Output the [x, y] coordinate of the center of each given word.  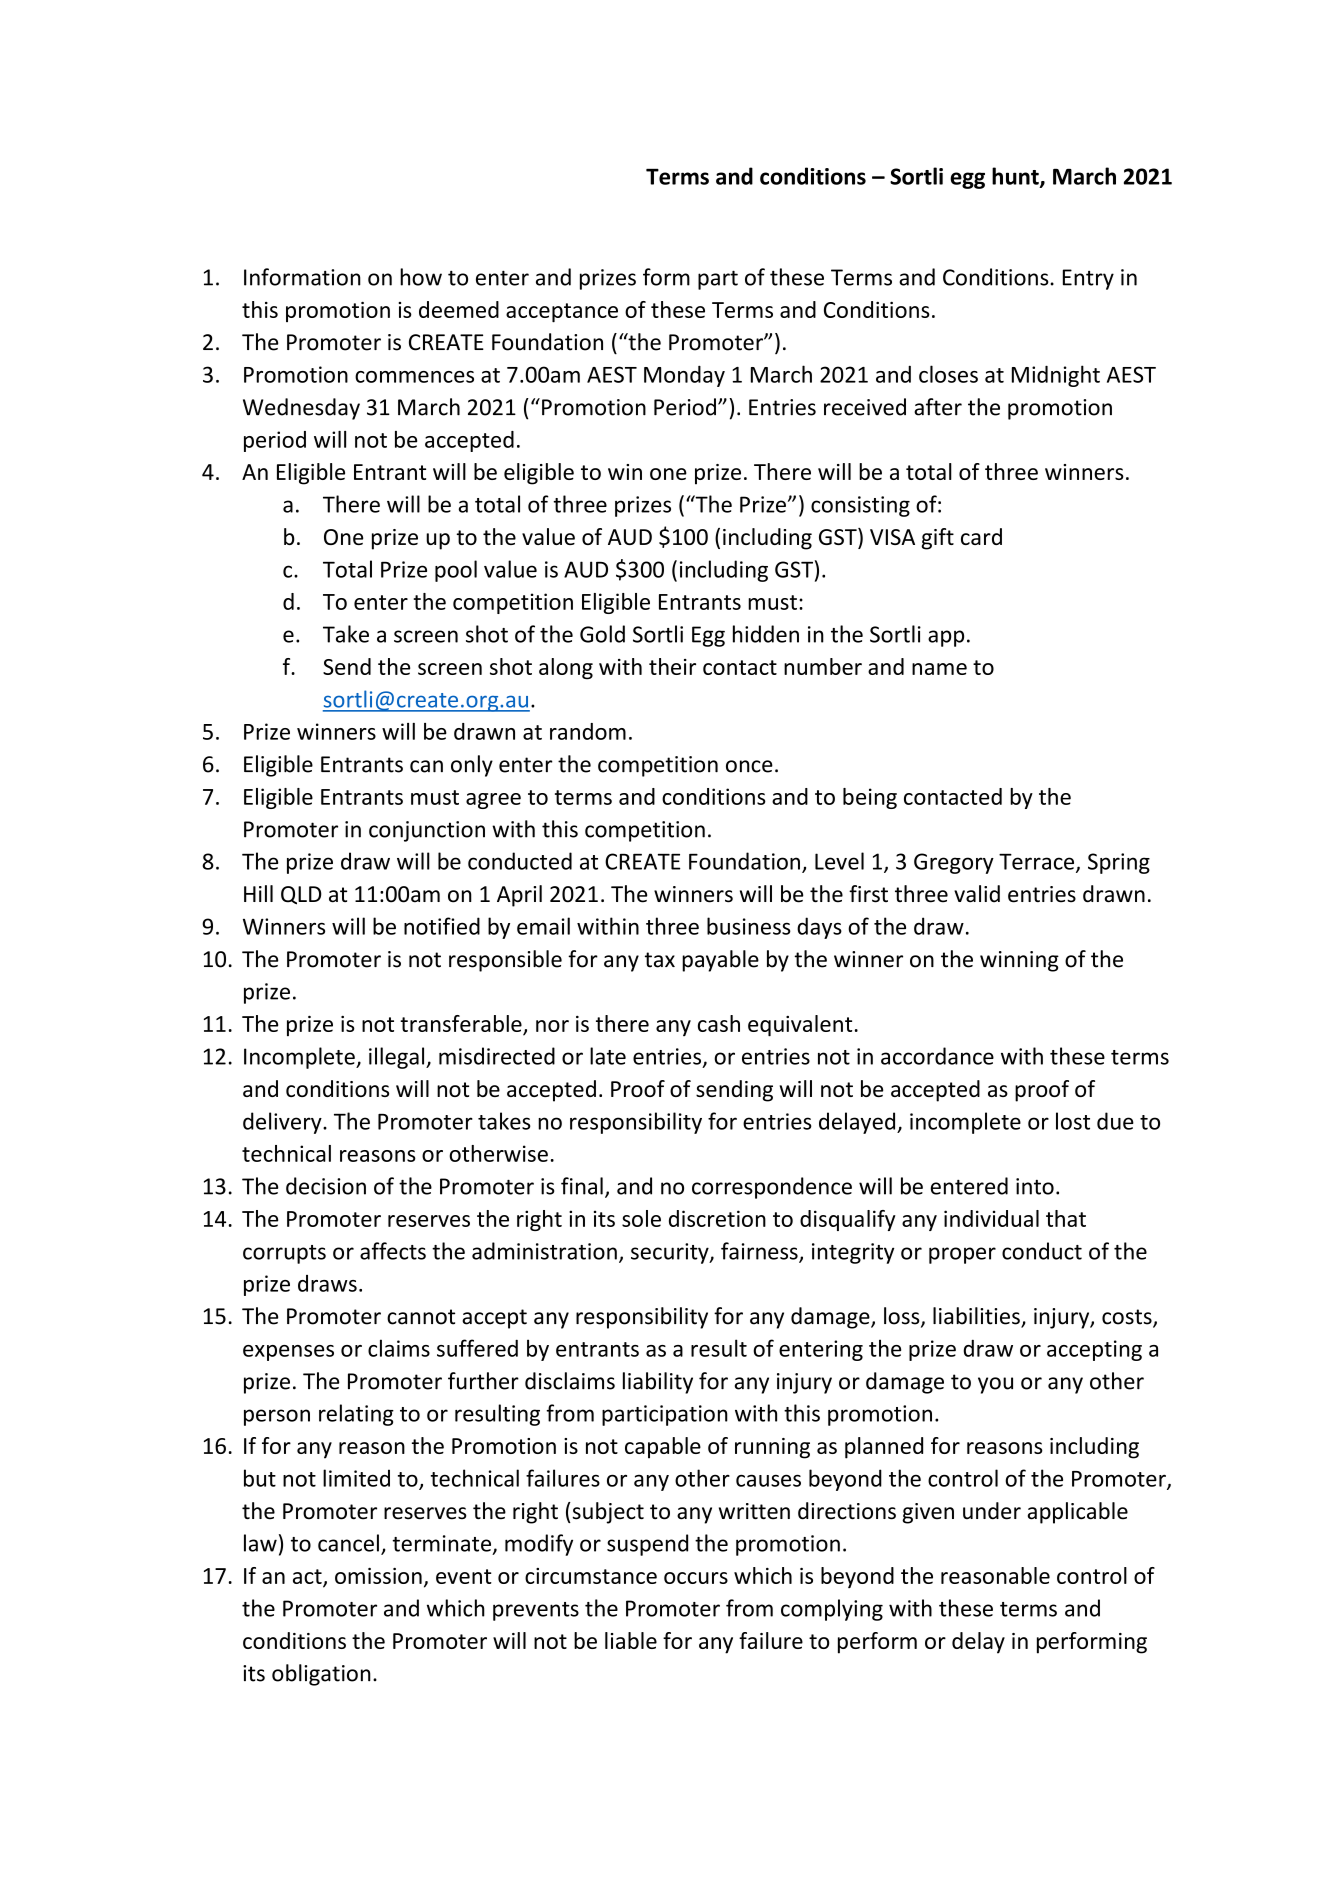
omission [378, 1575]
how [421, 277]
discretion [717, 1218]
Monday [684, 376]
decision [326, 1186]
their [672, 666]
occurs [696, 1578]
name [939, 669]
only [472, 766]
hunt [1016, 177]
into [1035, 1186]
